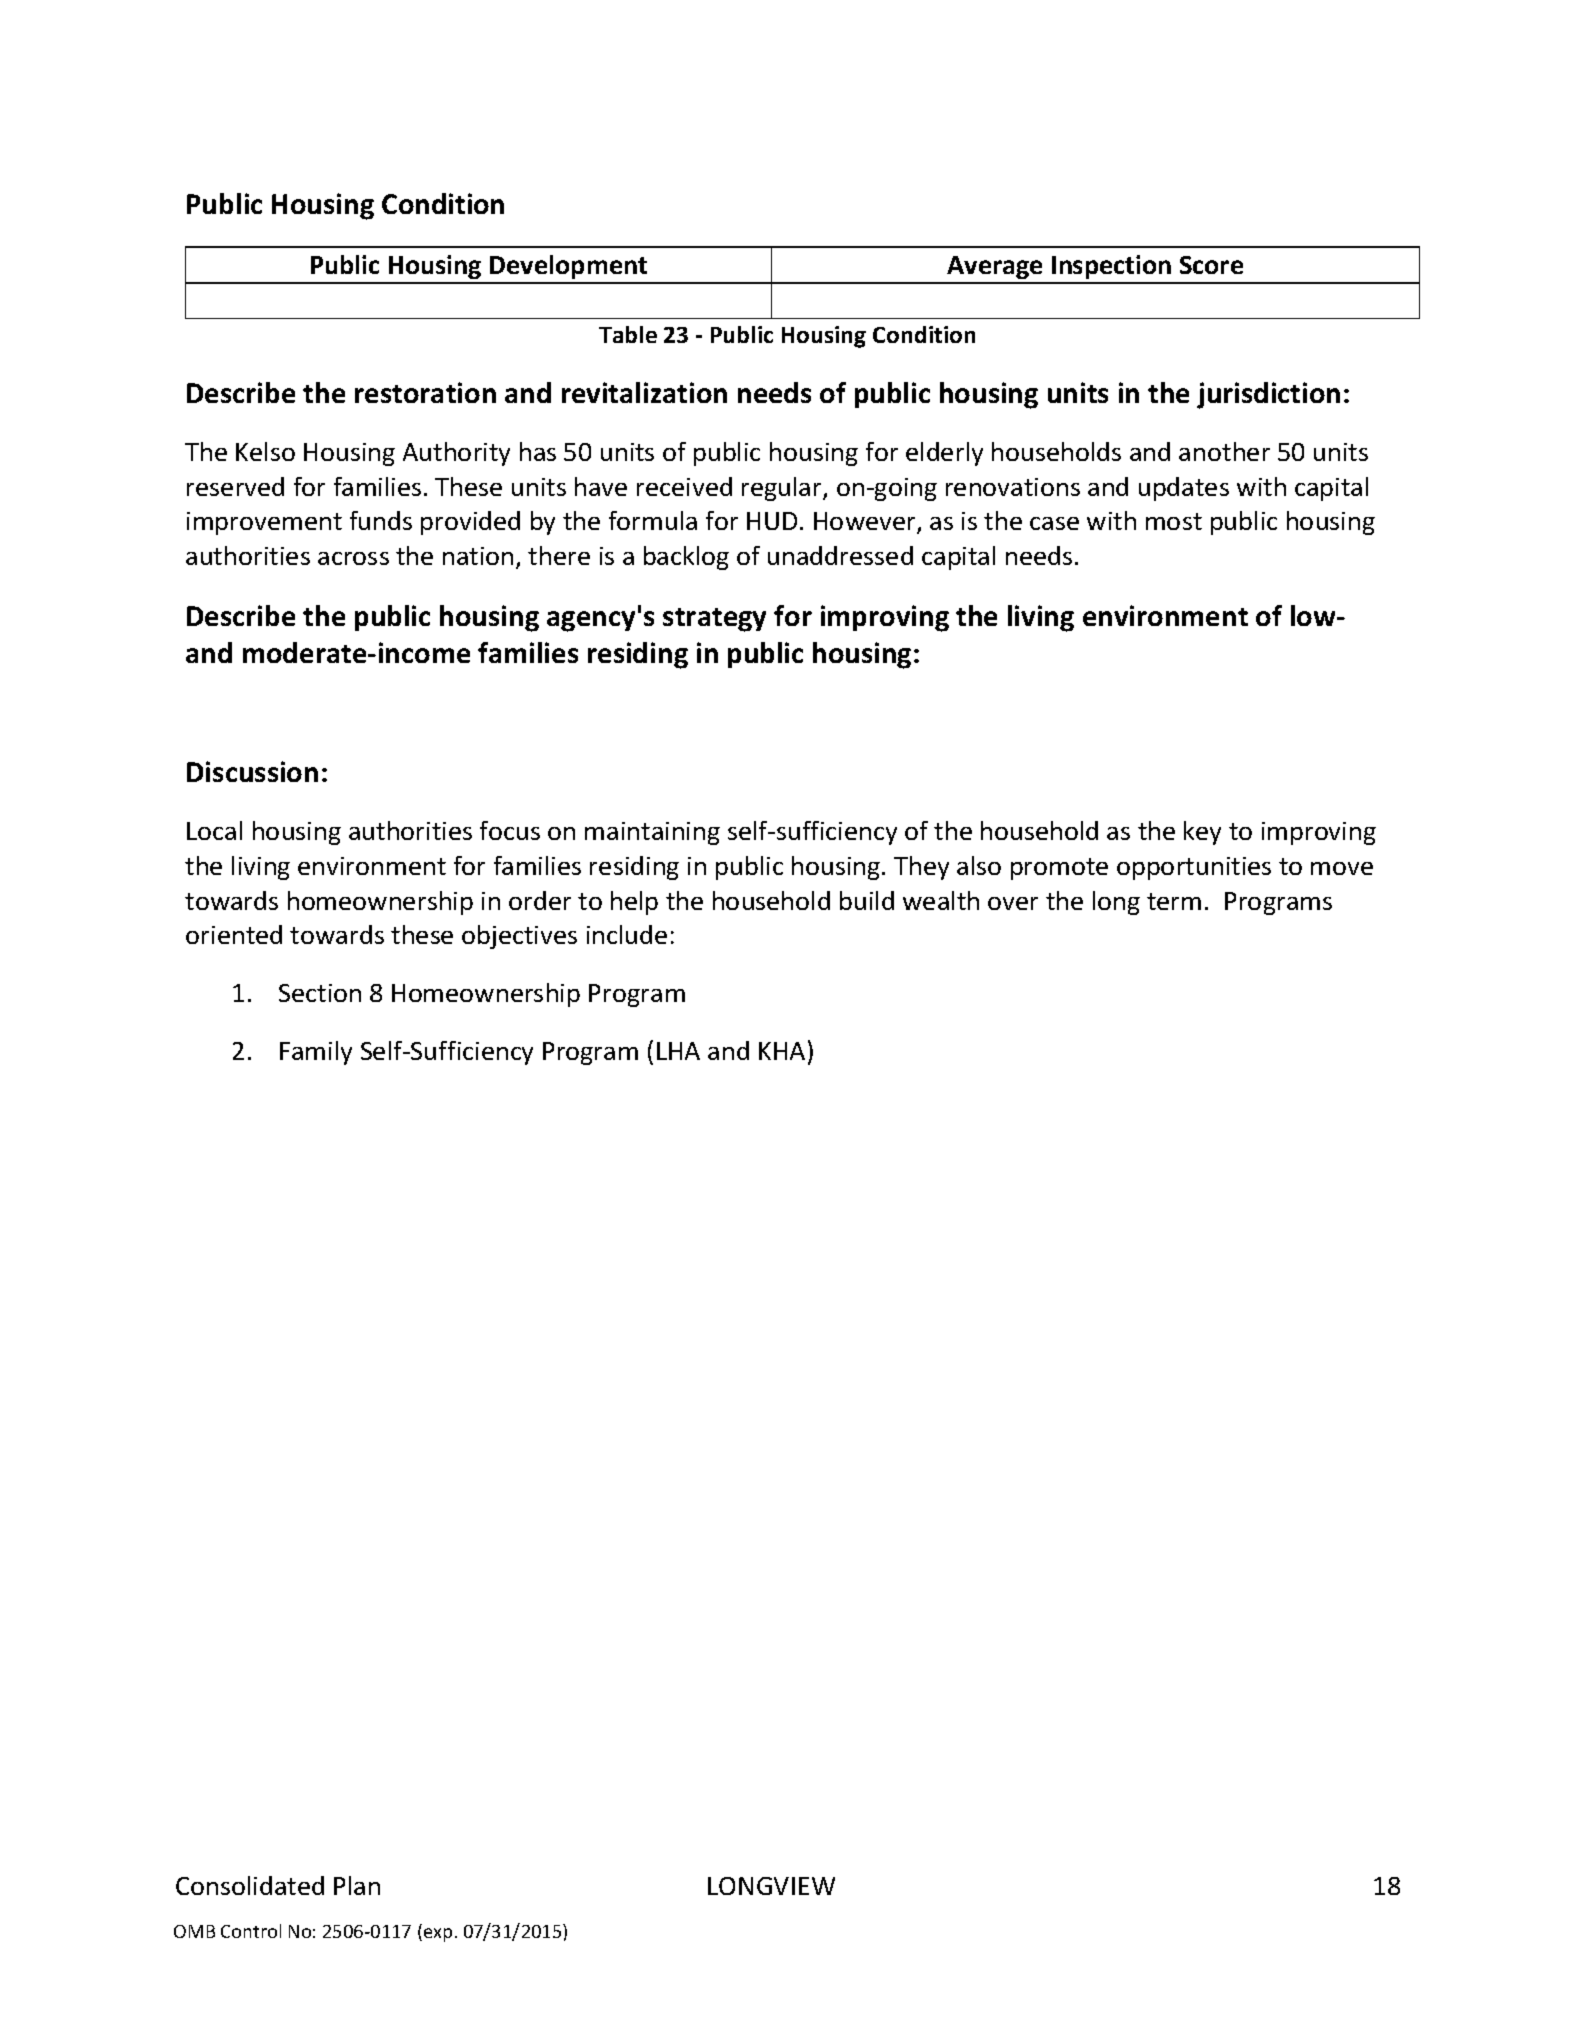 The width and height of the screenshot is (1577, 2041). I want to click on Plan, so click(357, 1885).
